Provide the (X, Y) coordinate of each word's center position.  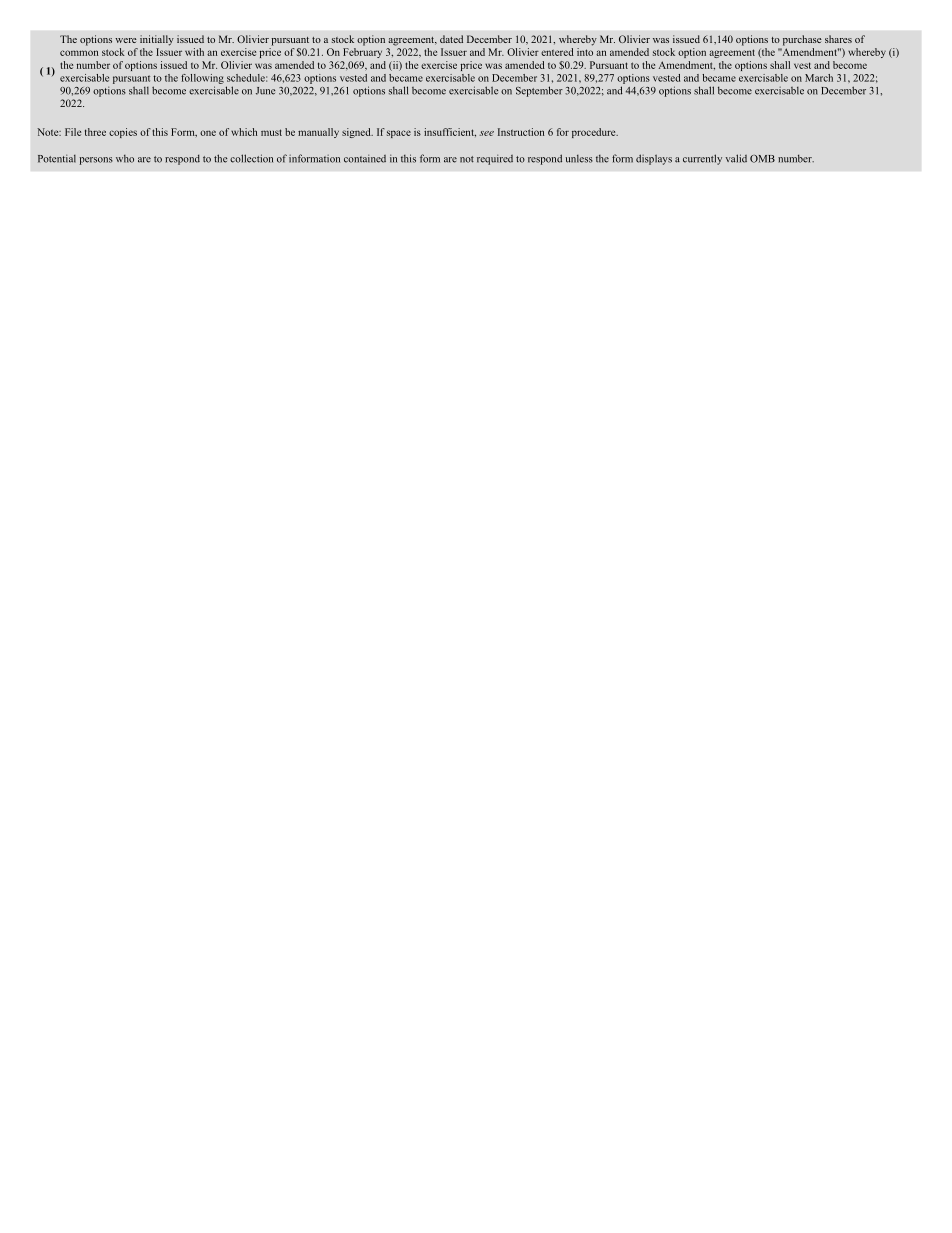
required (495, 160)
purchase (802, 40)
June (265, 91)
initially (157, 40)
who (125, 159)
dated (451, 39)
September (539, 91)
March (819, 78)
